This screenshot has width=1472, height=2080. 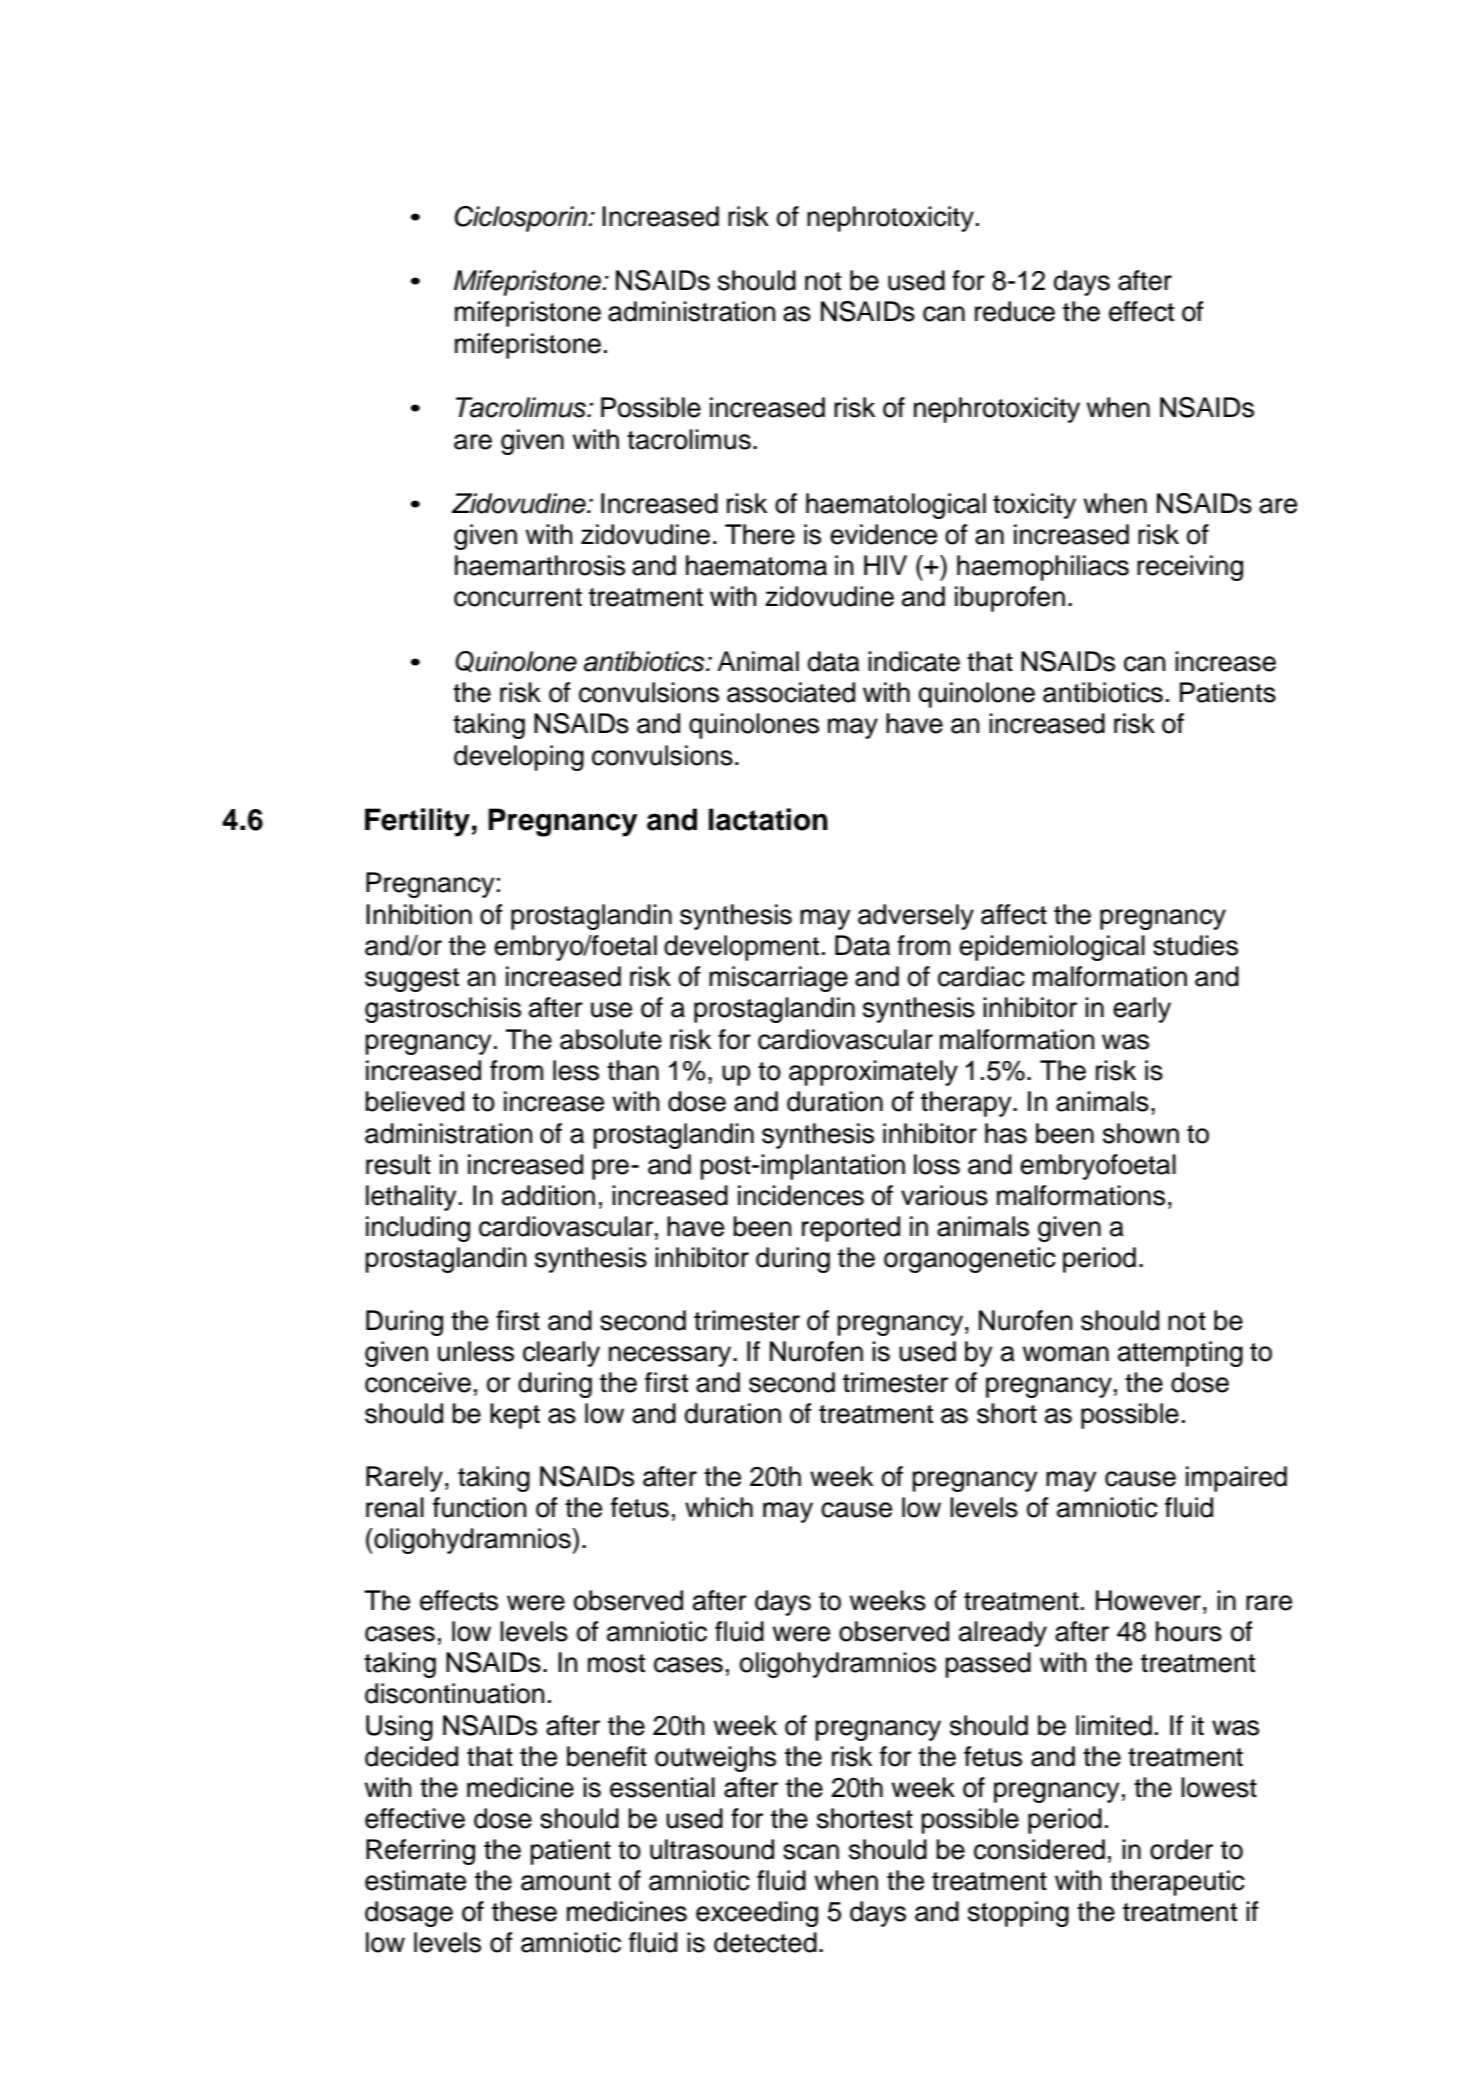 What do you see at coordinates (524, 1911) in the screenshot?
I see `these` at bounding box center [524, 1911].
